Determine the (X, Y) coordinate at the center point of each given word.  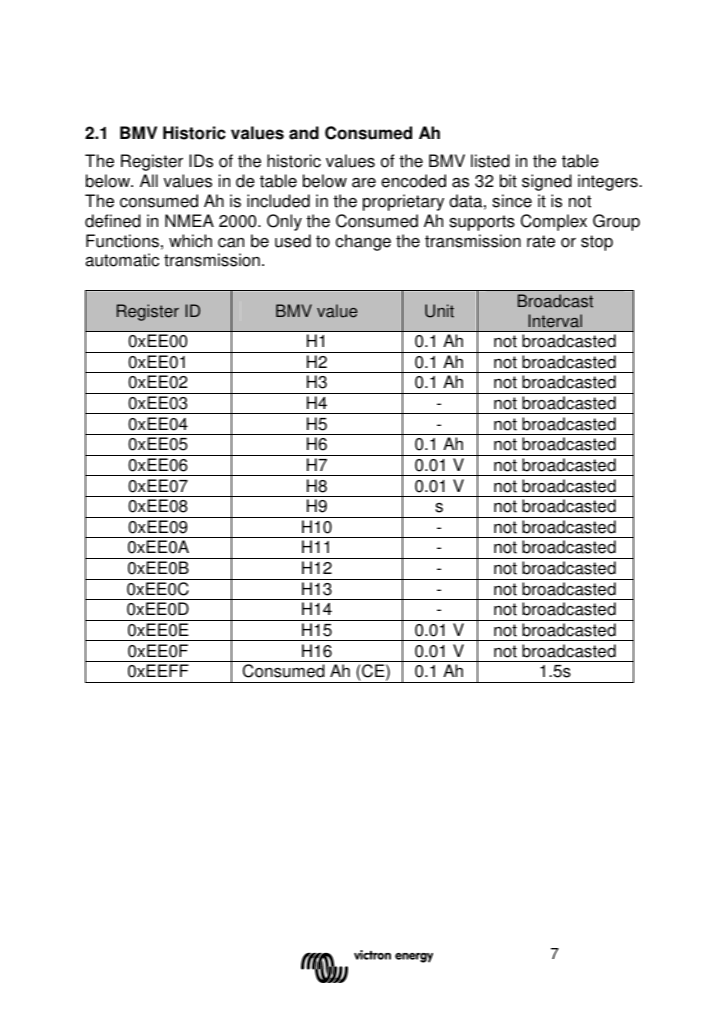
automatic (122, 260)
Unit (439, 311)
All (149, 180)
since (512, 201)
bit (508, 181)
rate (541, 241)
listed (490, 161)
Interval (555, 321)
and (304, 133)
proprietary (403, 202)
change (363, 242)
